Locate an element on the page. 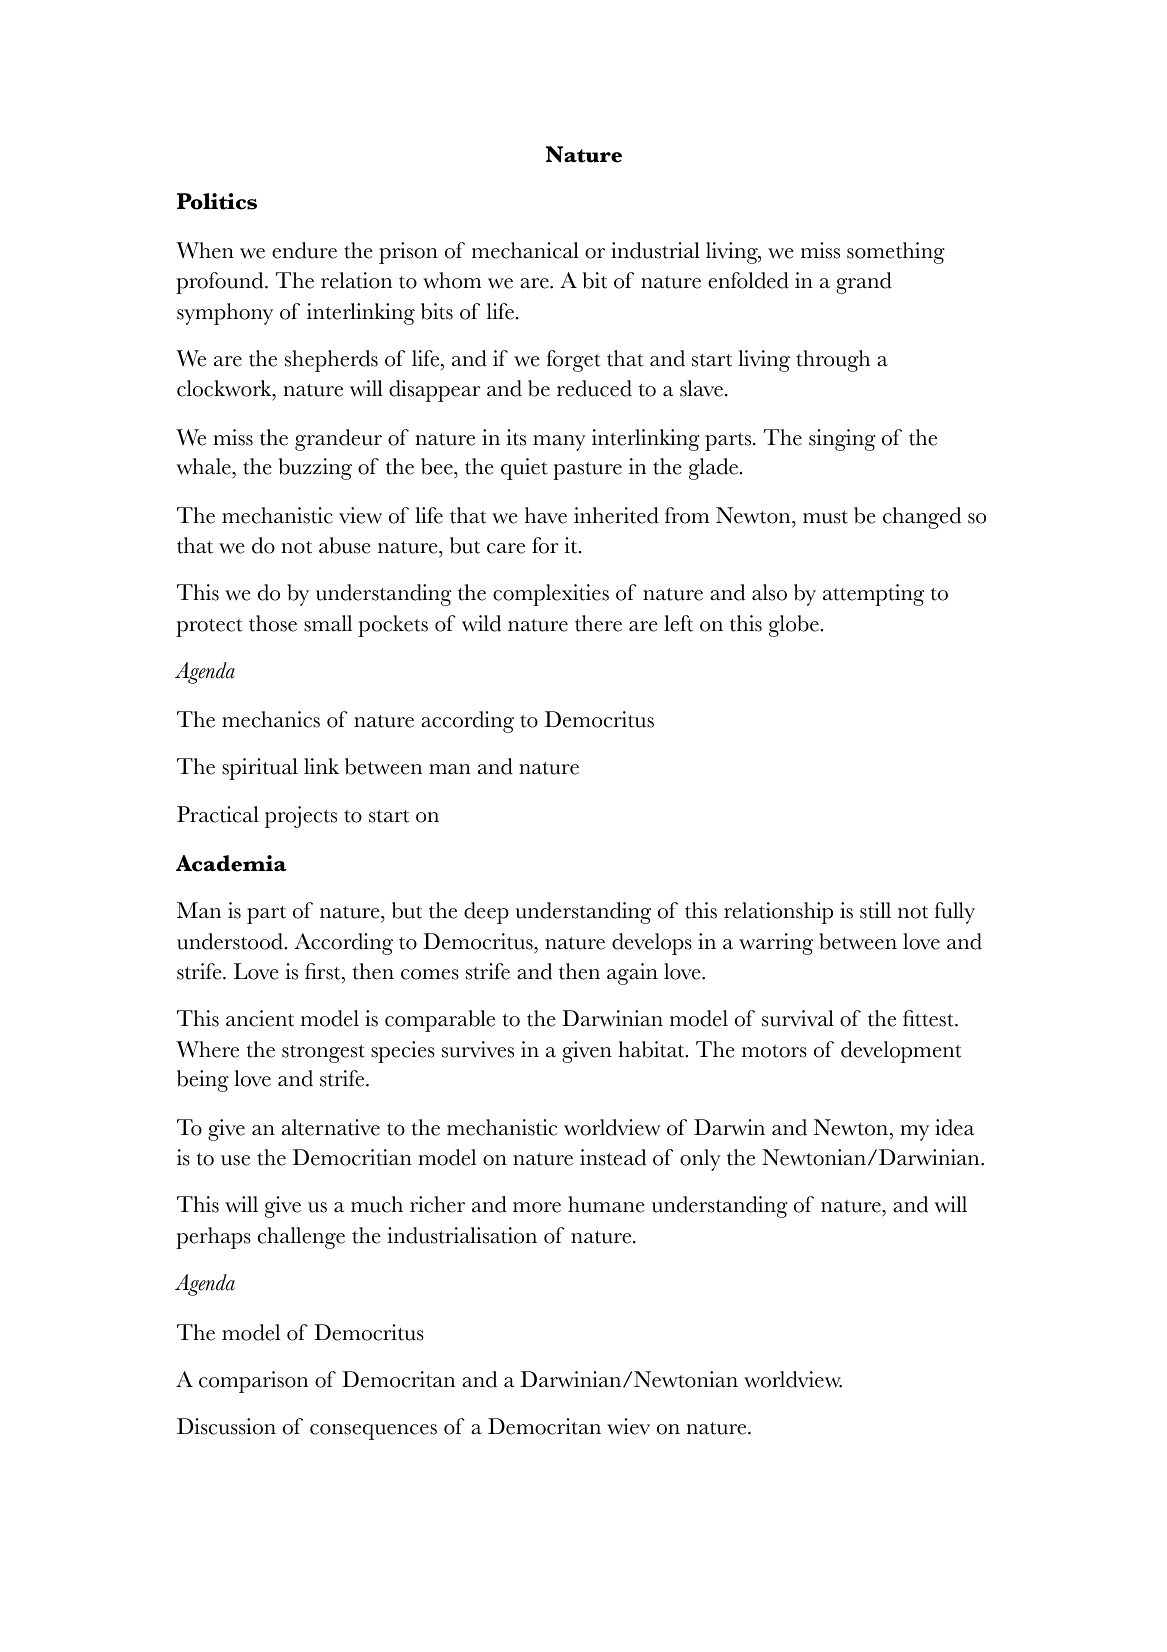 The height and width of the image is (1652, 1167). mechanical is located at coordinates (525, 250).
